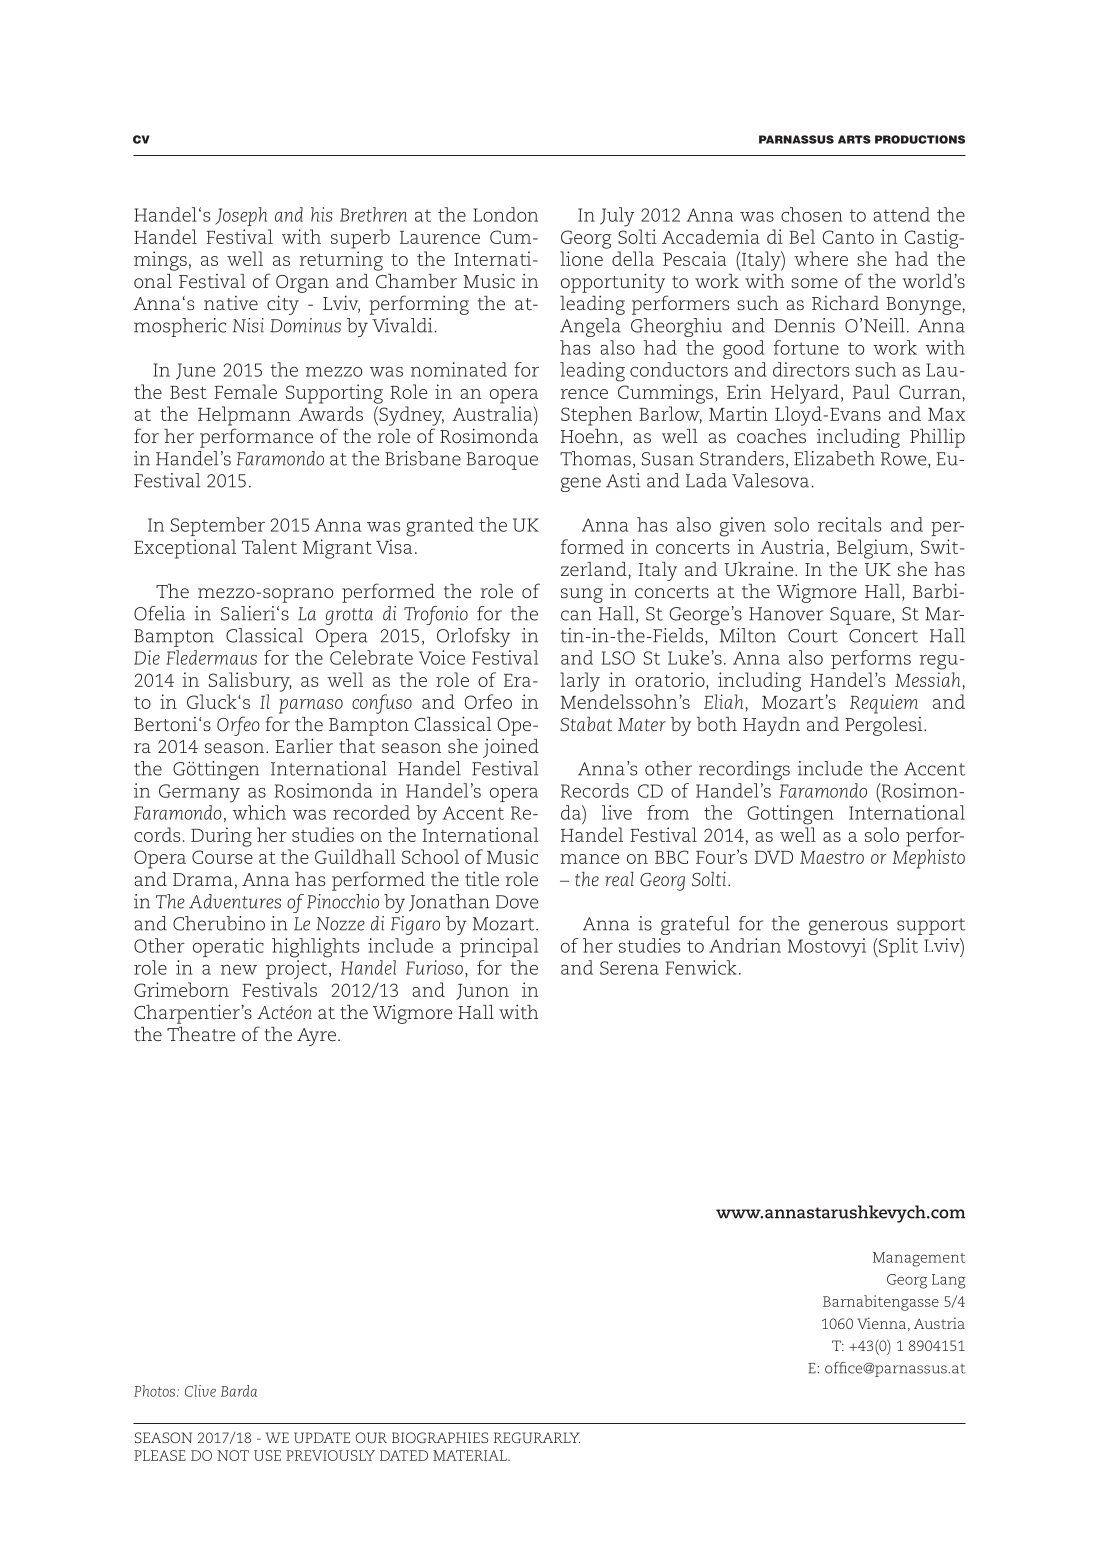 This page has width=1099, height=1554. Describe the element at coordinates (511, 748) in the page. I see `joined` at that location.
